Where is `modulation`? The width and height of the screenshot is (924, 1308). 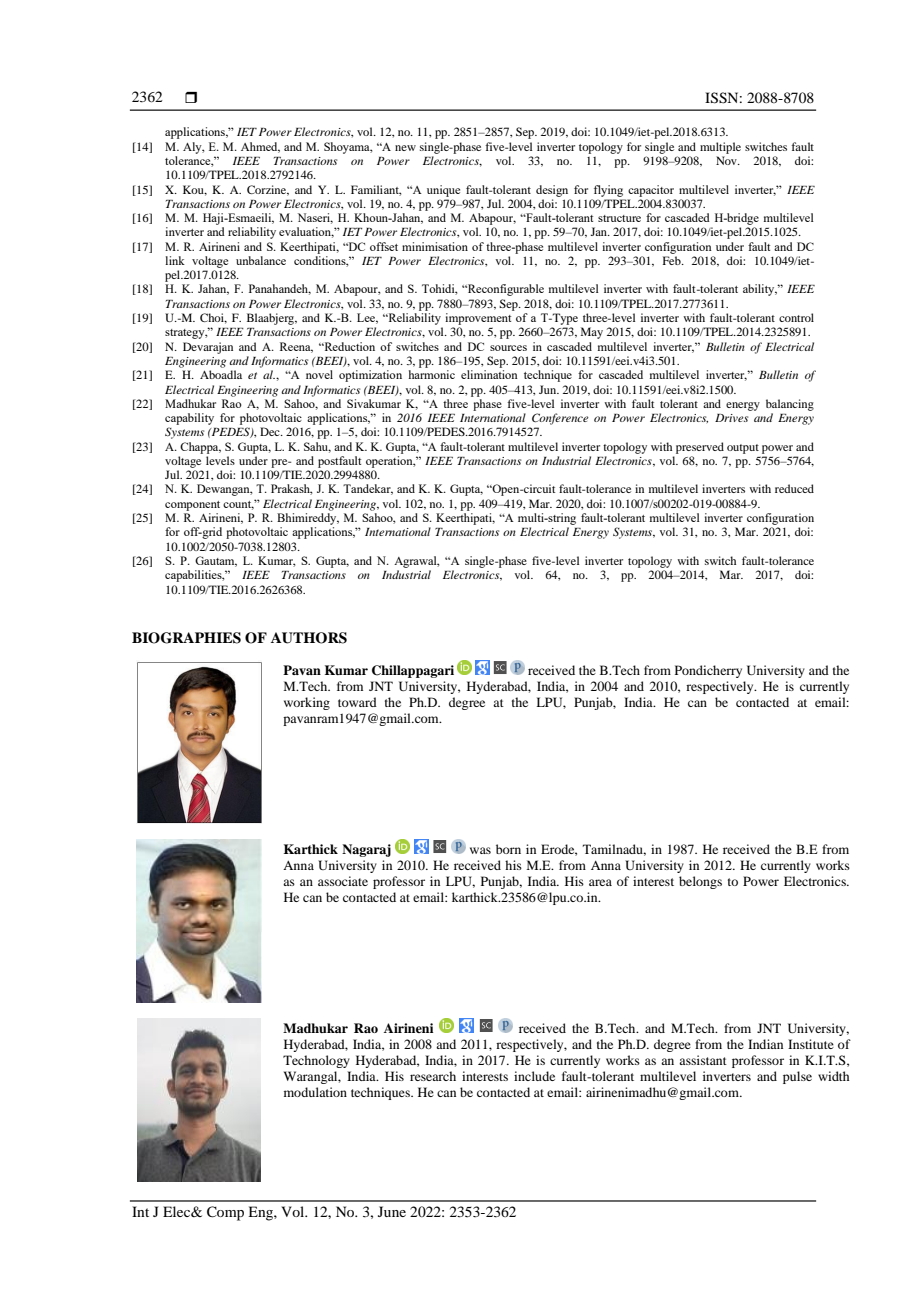 modulation is located at coordinates (315, 1092).
